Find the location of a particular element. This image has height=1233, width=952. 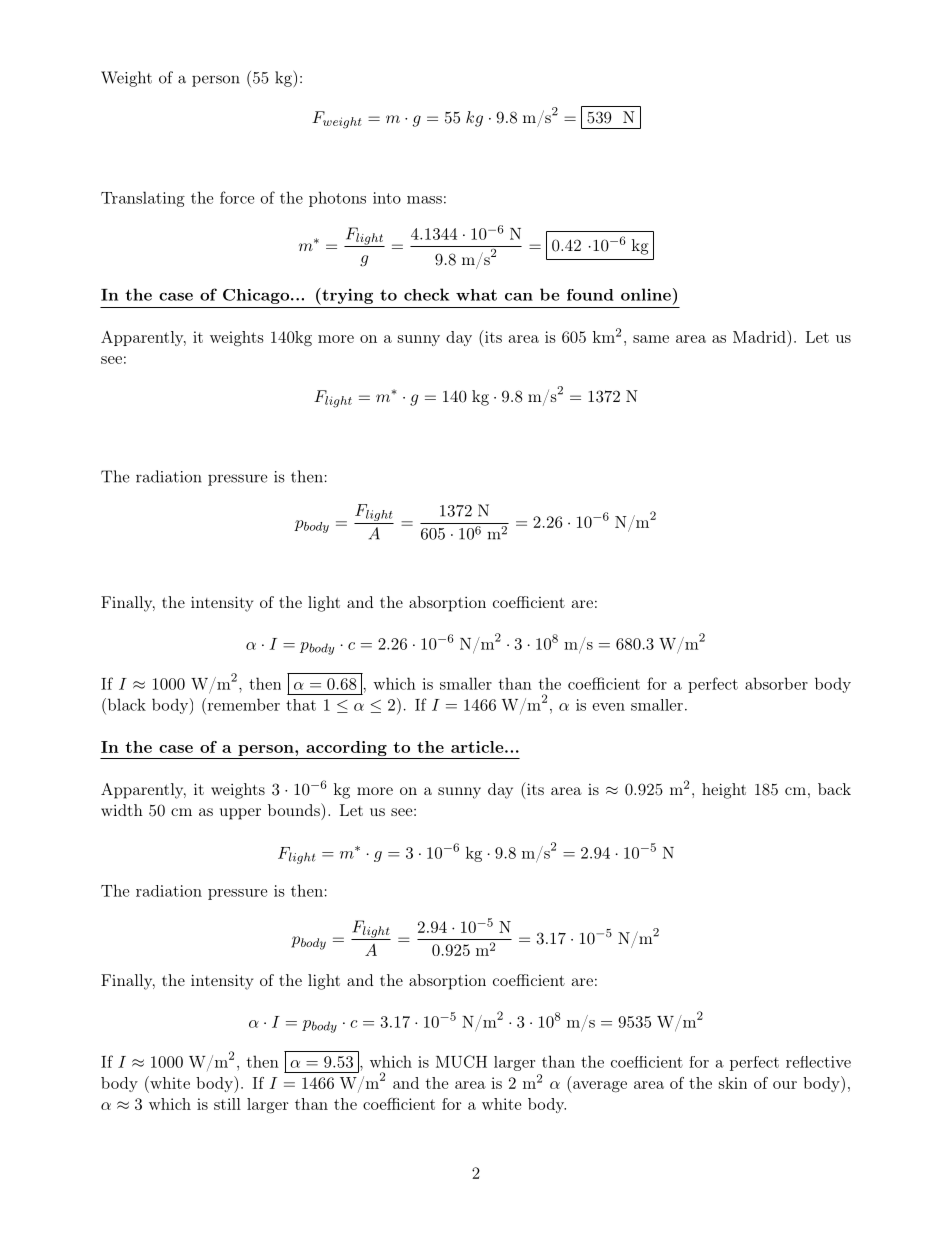

Madrid is located at coordinates (760, 336).
